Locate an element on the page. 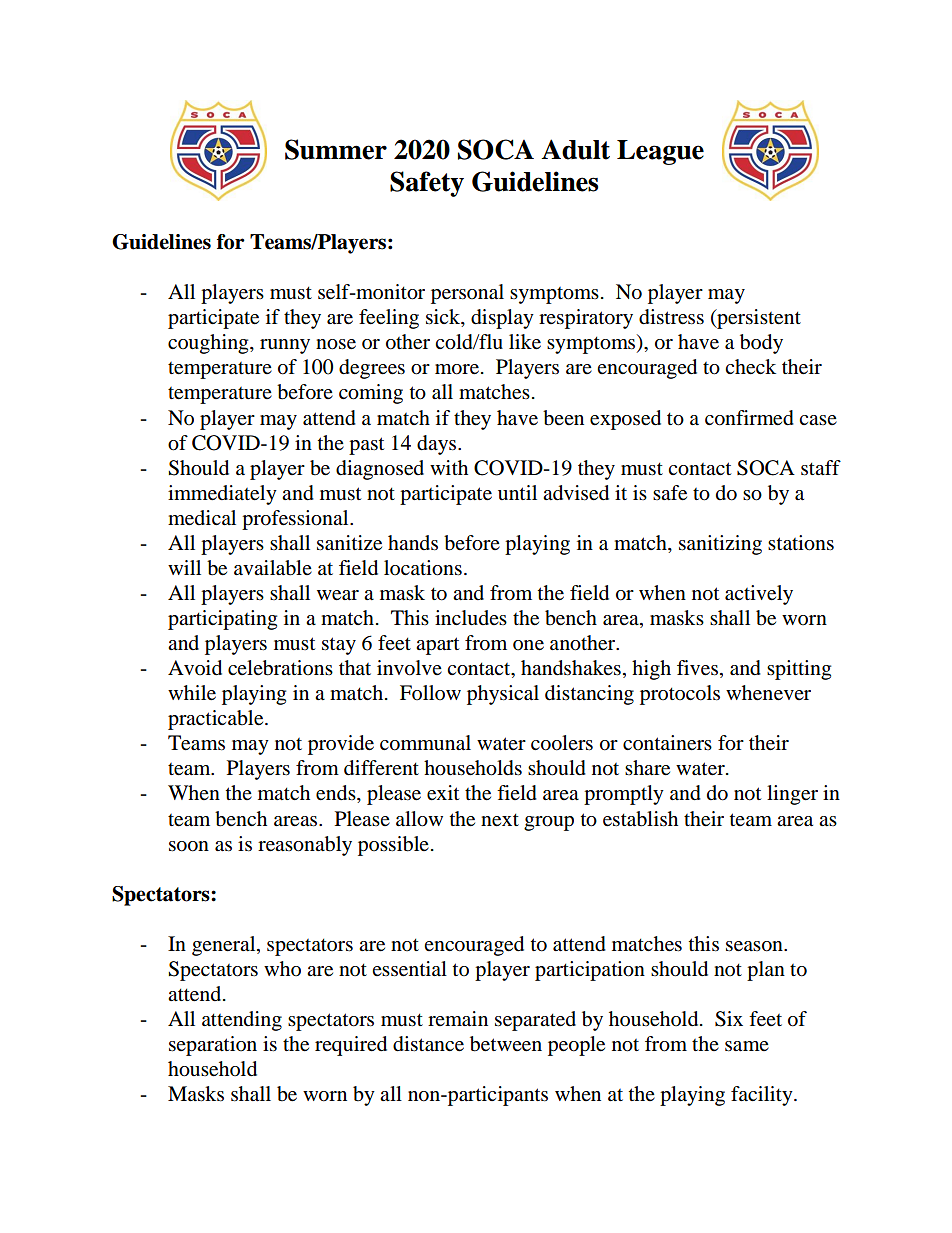  protocols is located at coordinates (680, 695).
